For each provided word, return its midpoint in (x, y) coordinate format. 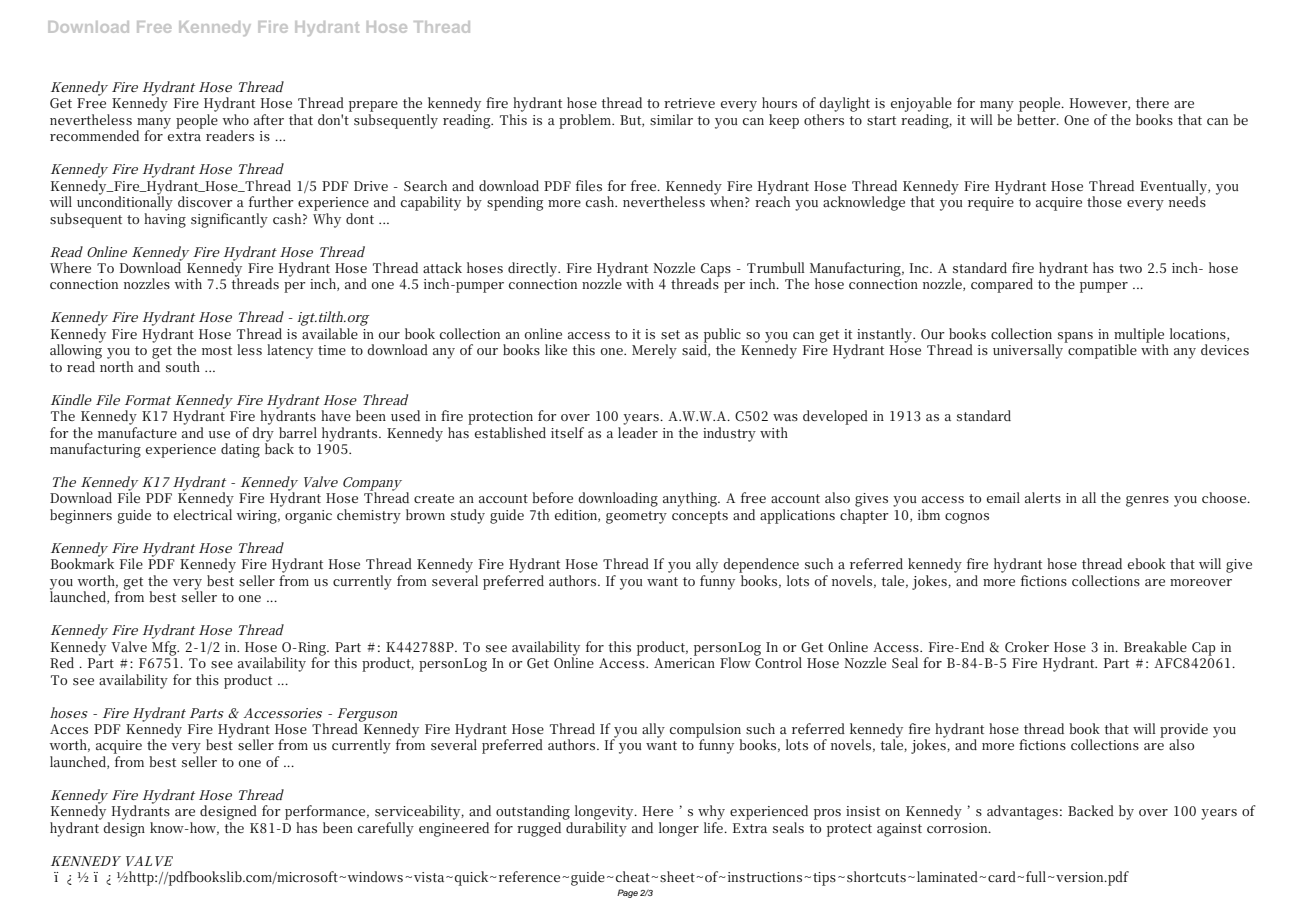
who (235, 119)
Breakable (1155, 646)
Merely (654, 351)
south (183, 366)
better (1037, 119)
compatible (1101, 350)
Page (627, 893)
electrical (203, 514)
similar (671, 119)
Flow (735, 662)
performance (325, 812)
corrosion (959, 828)
